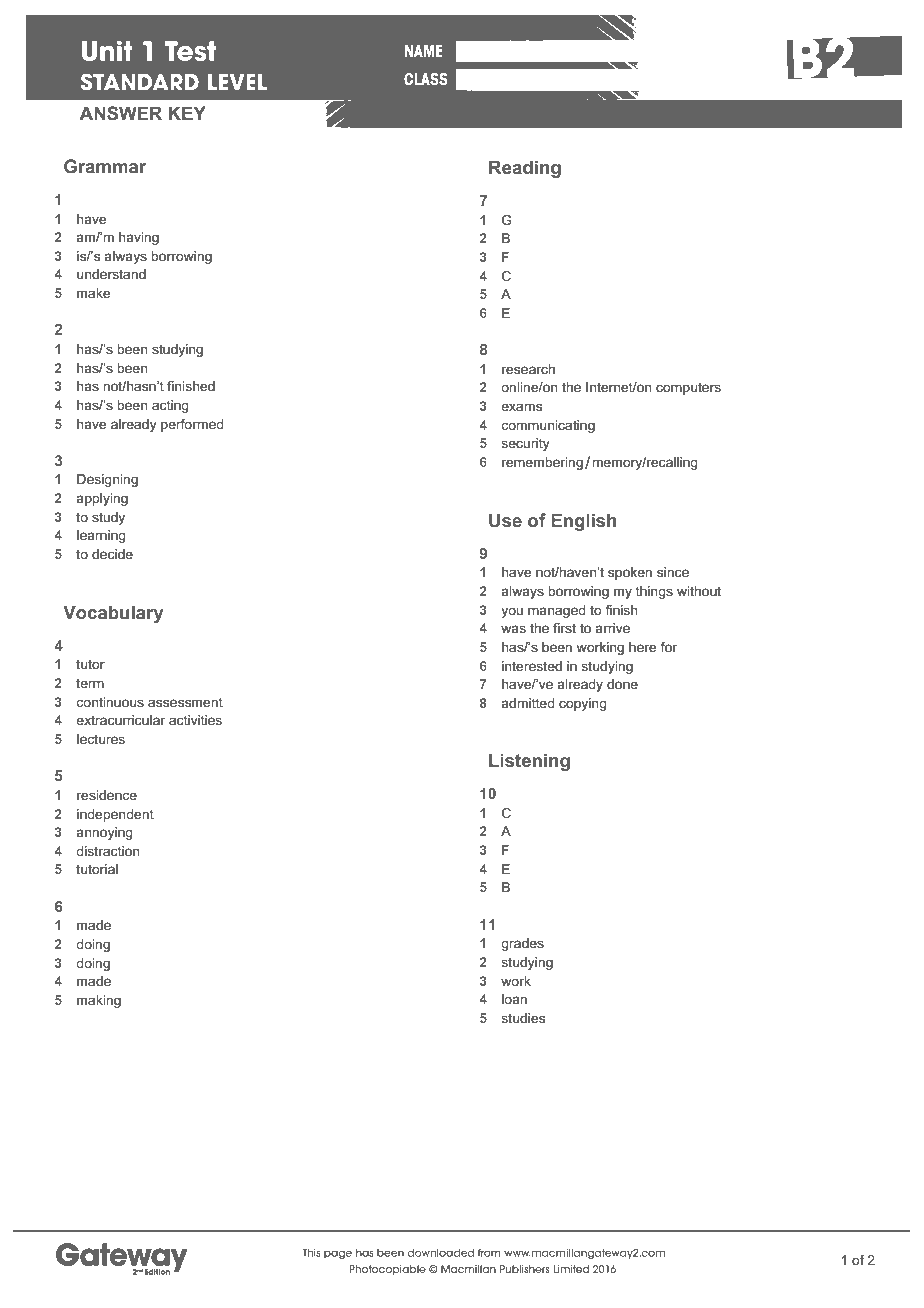 The width and height of the screenshot is (924, 1308). Describe the element at coordinates (185, 702) in the screenshot. I see `assessment` at that location.
